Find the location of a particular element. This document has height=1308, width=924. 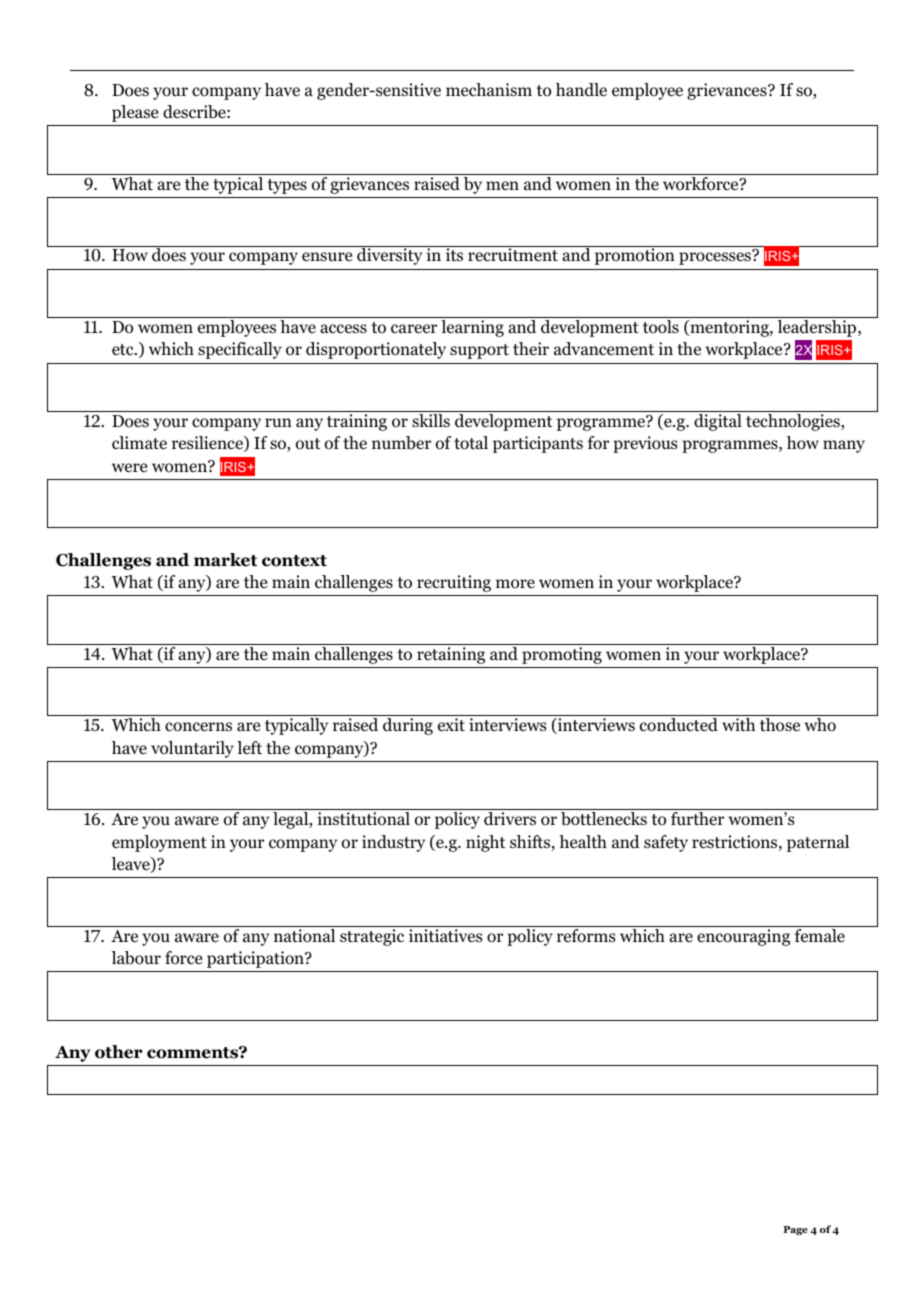

mechanism is located at coordinates (489, 89).
